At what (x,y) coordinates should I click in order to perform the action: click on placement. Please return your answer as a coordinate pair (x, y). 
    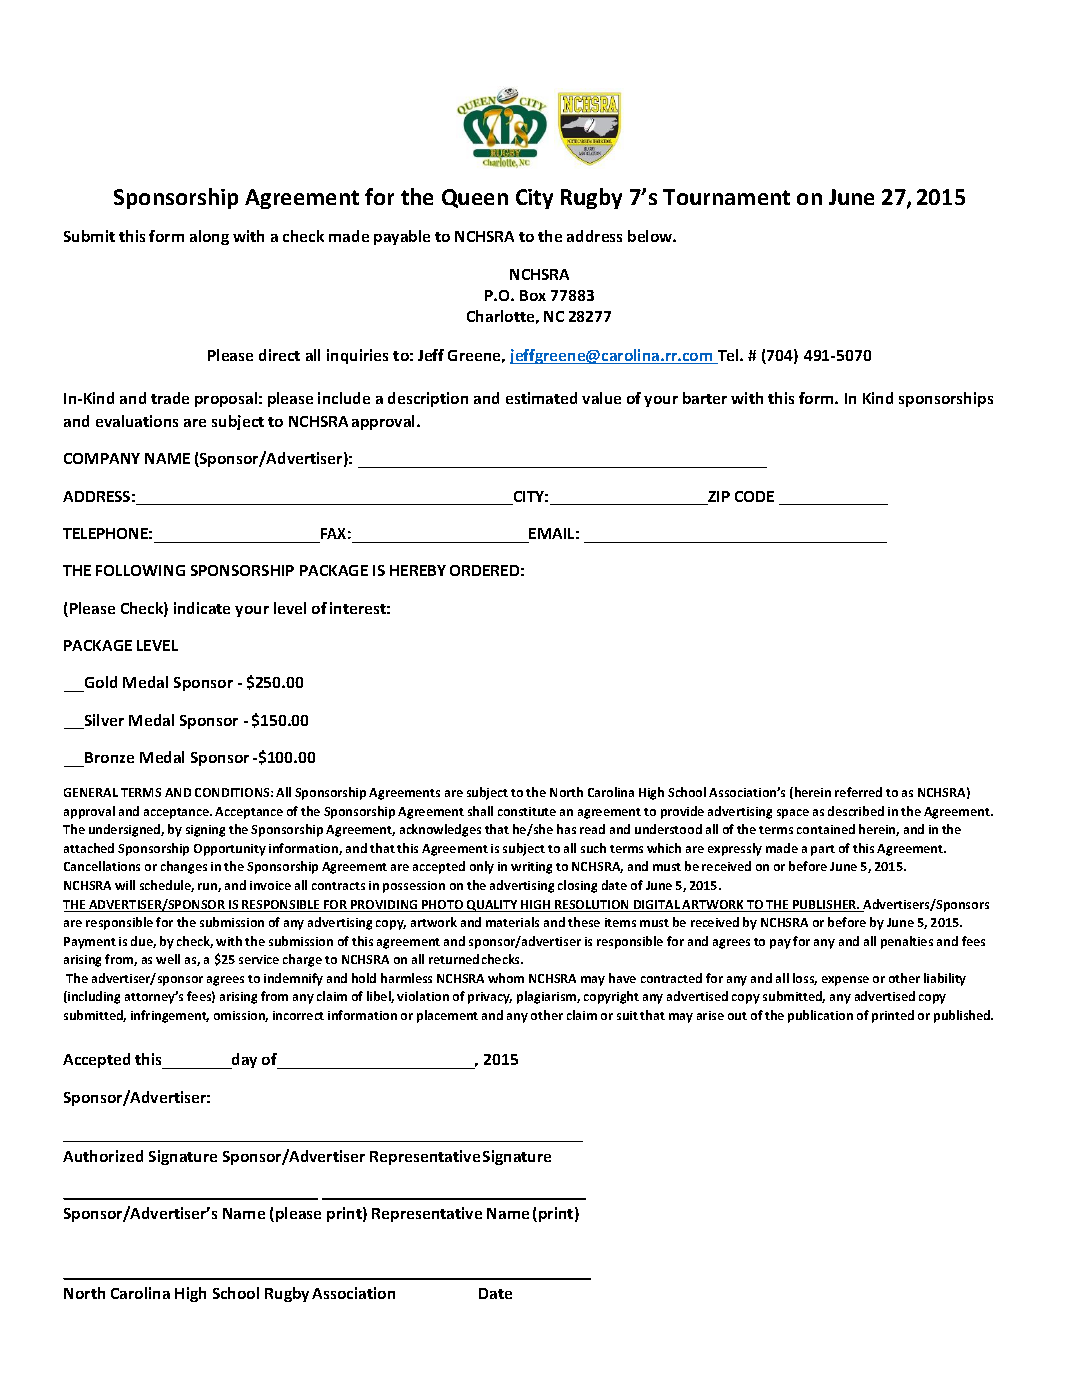
    Looking at the image, I should click on (447, 1016).
